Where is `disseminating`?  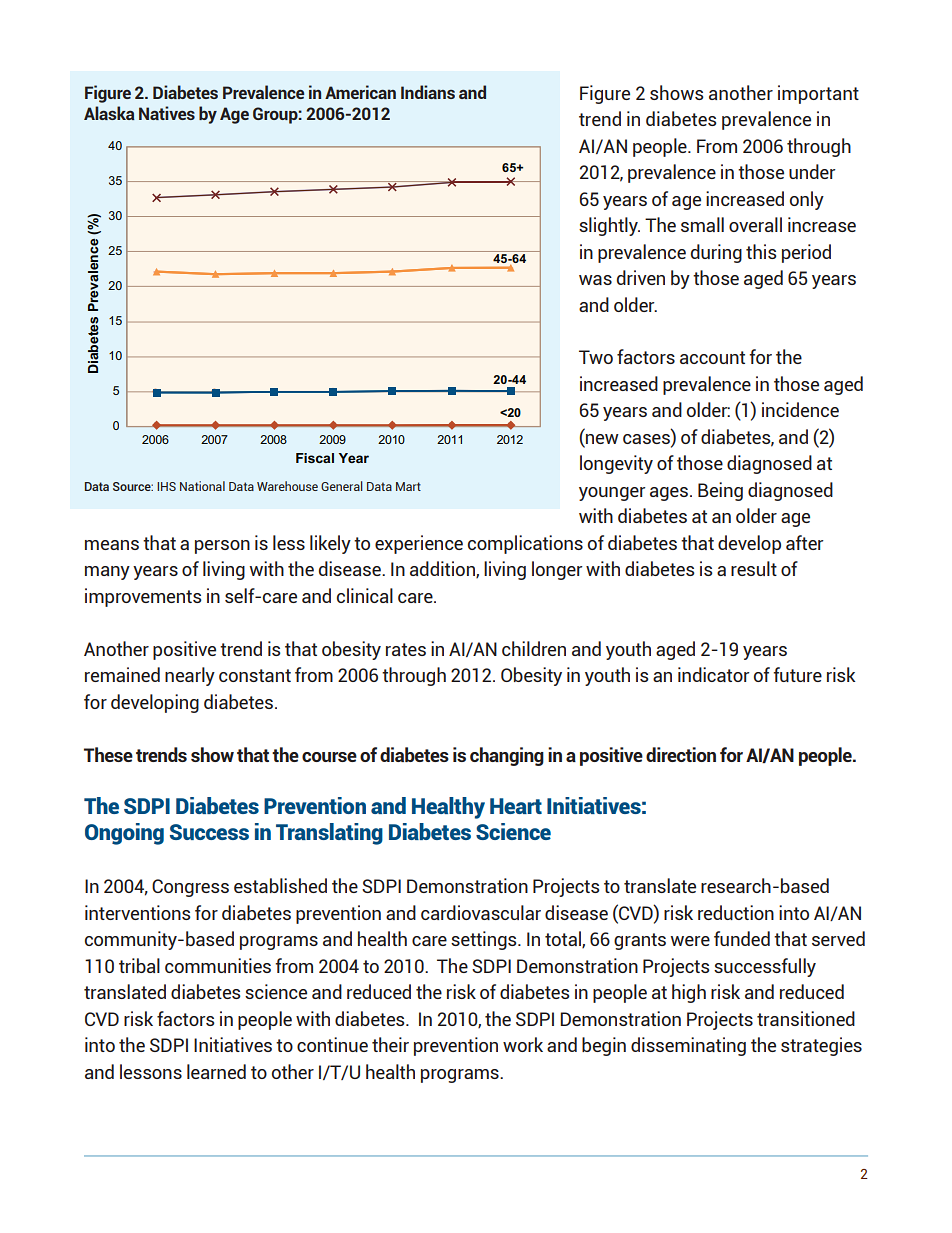
disseminating is located at coordinates (688, 1046).
